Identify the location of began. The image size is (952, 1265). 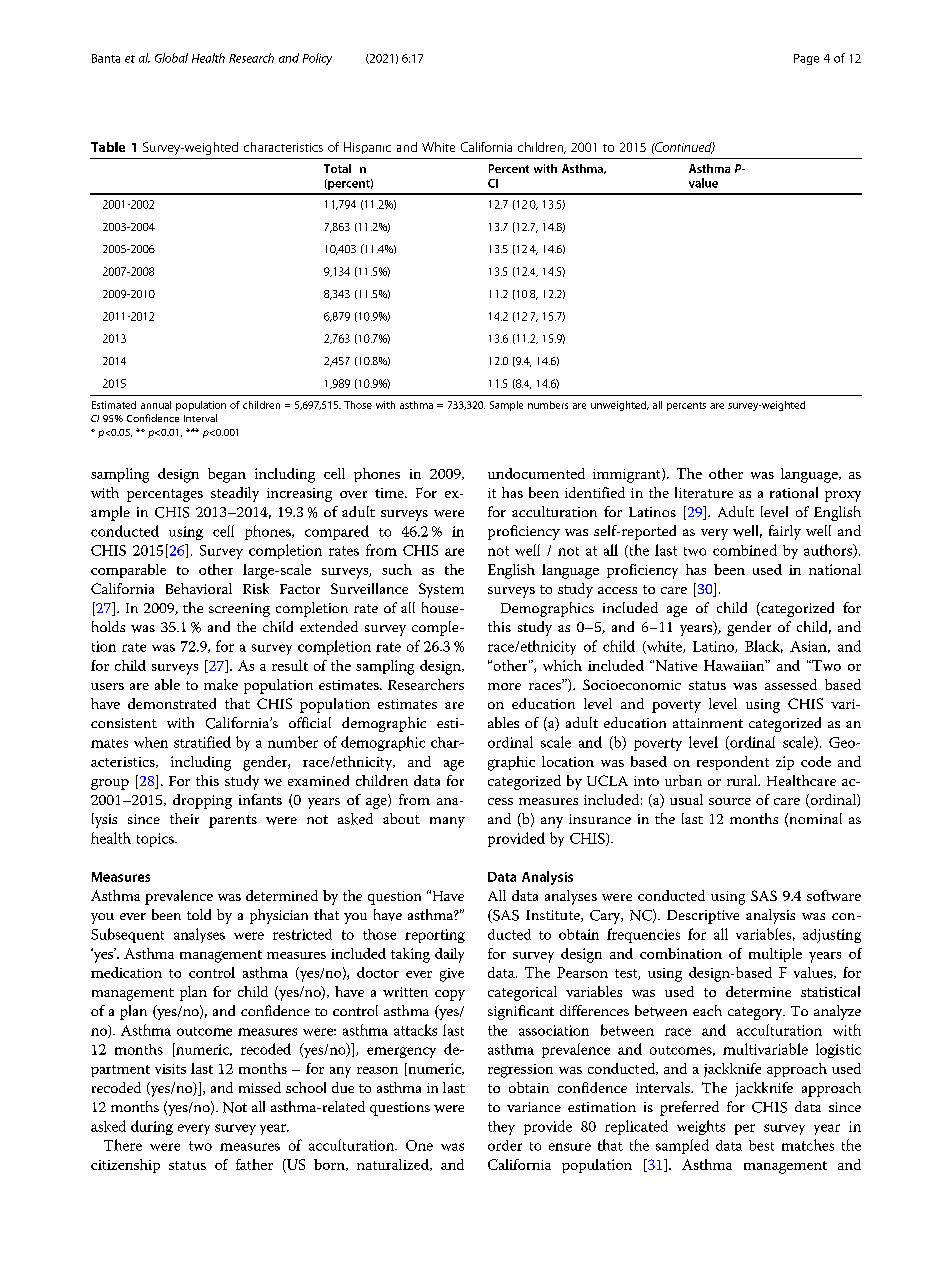
(227, 475).
